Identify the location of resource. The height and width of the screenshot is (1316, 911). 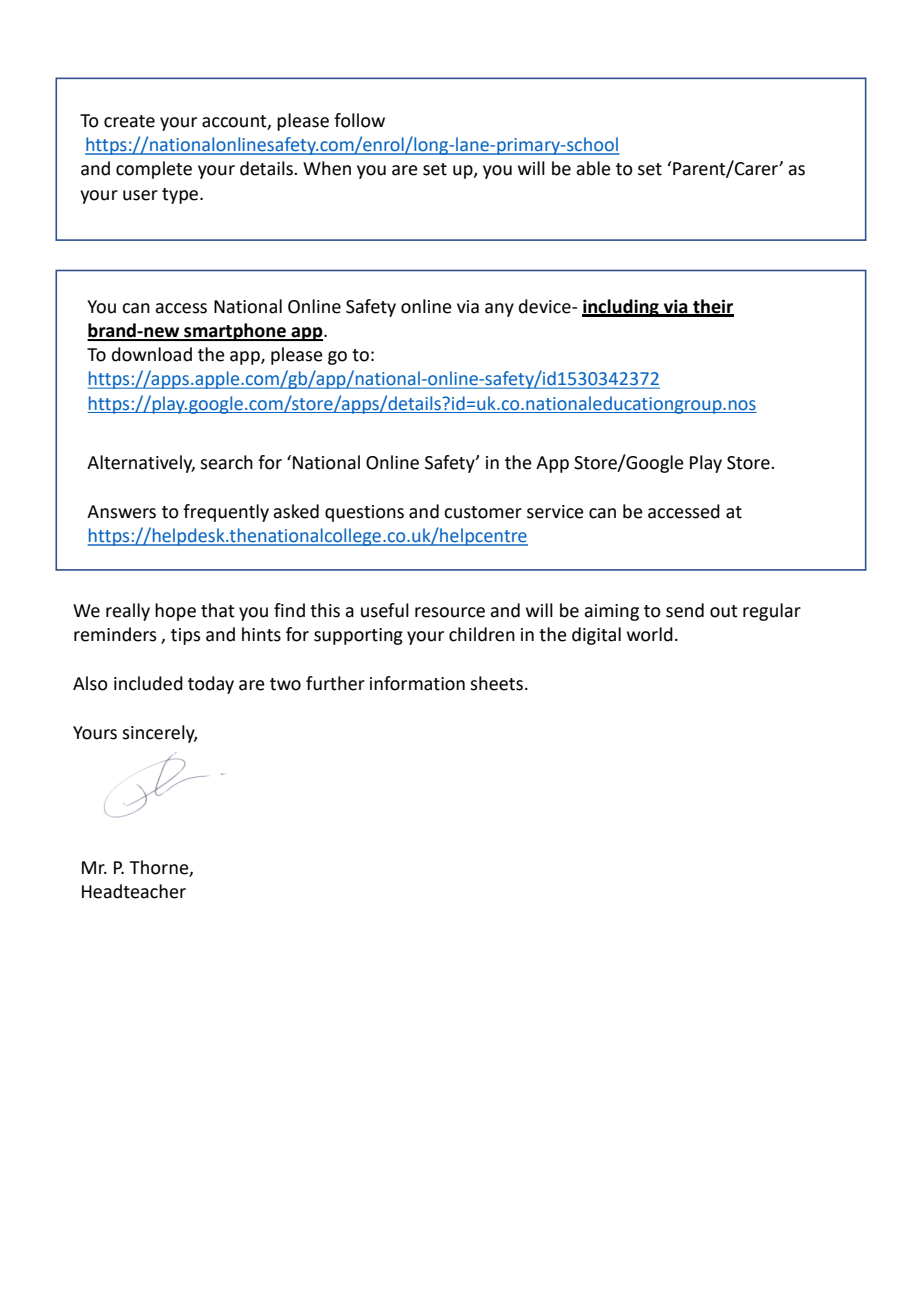
(450, 612).
